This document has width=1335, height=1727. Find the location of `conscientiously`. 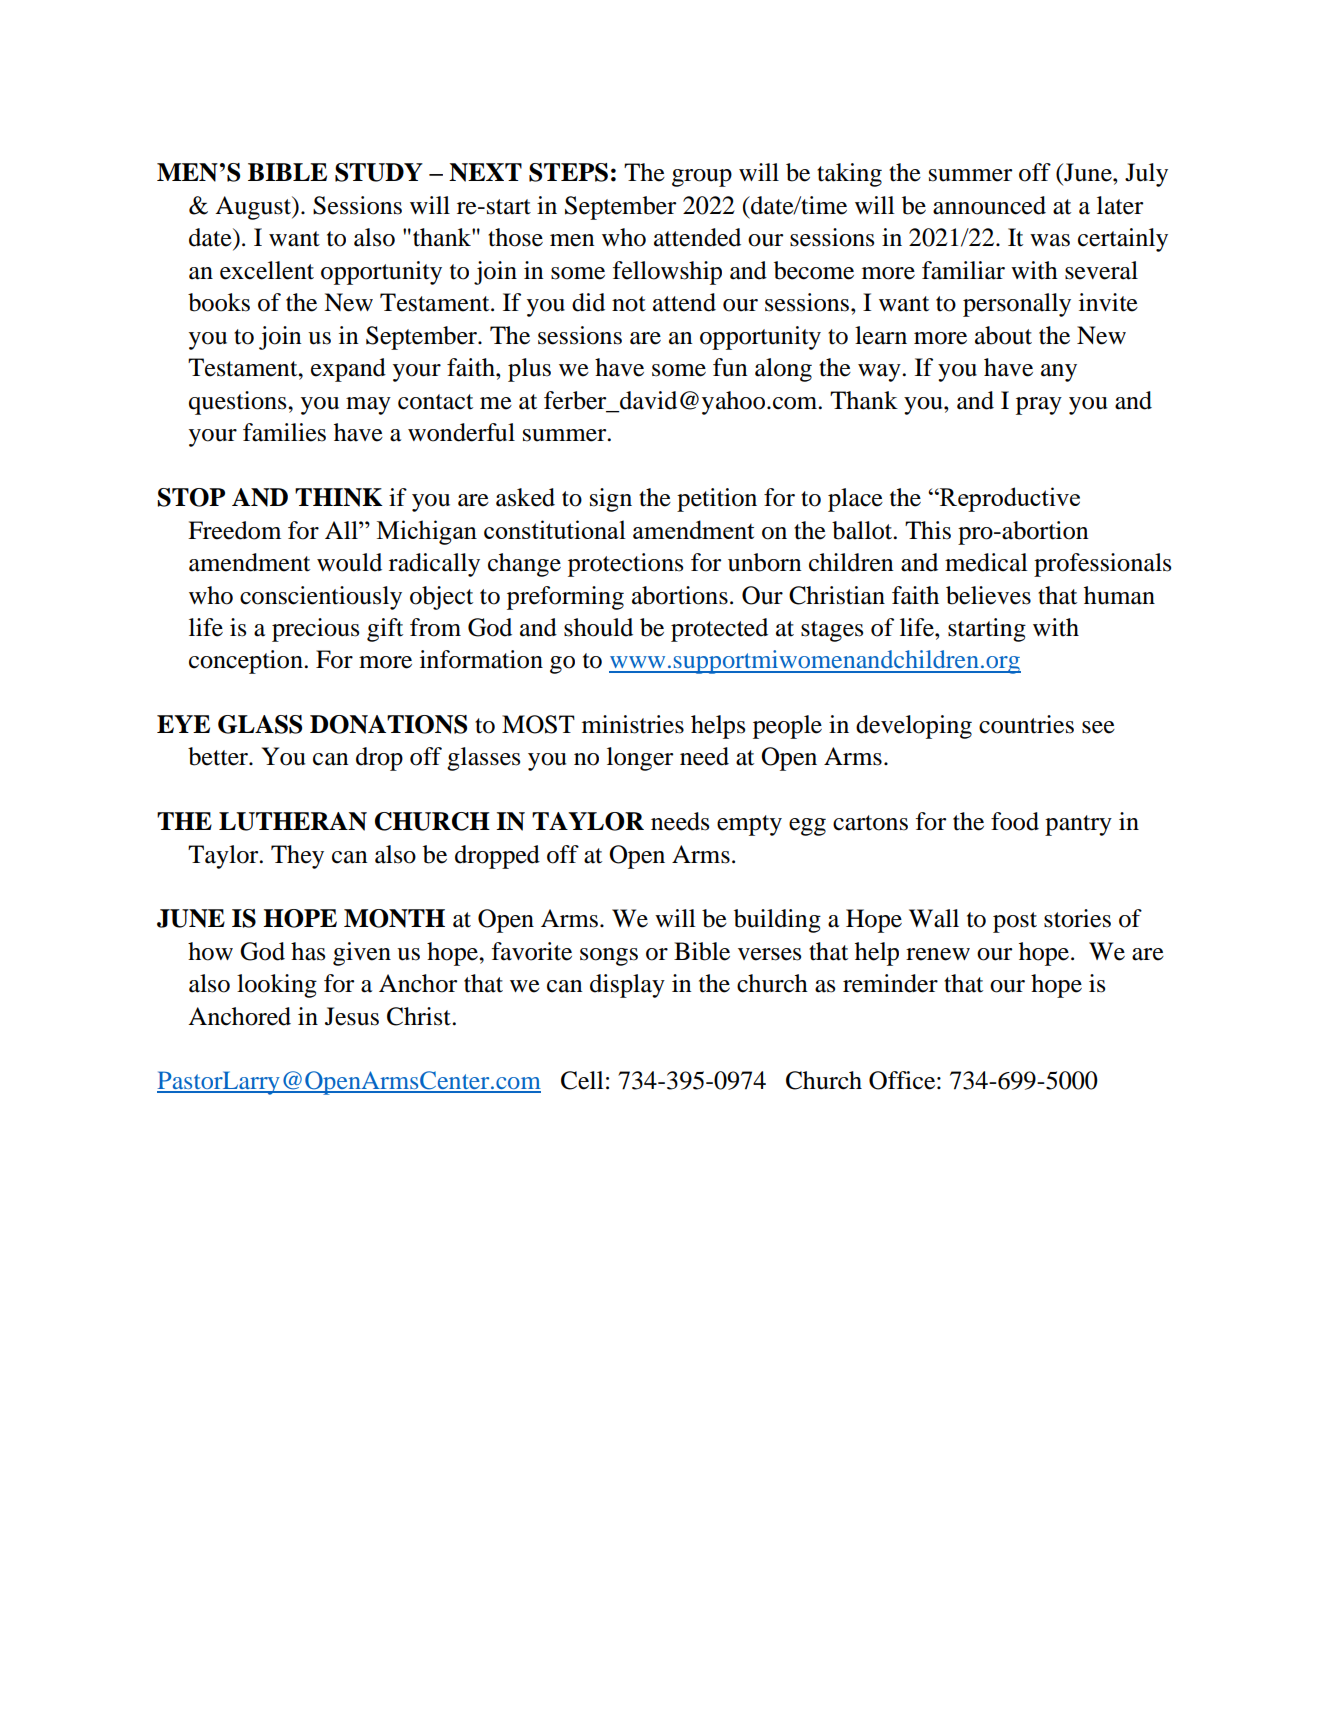

conscientiously is located at coordinates (321, 598).
